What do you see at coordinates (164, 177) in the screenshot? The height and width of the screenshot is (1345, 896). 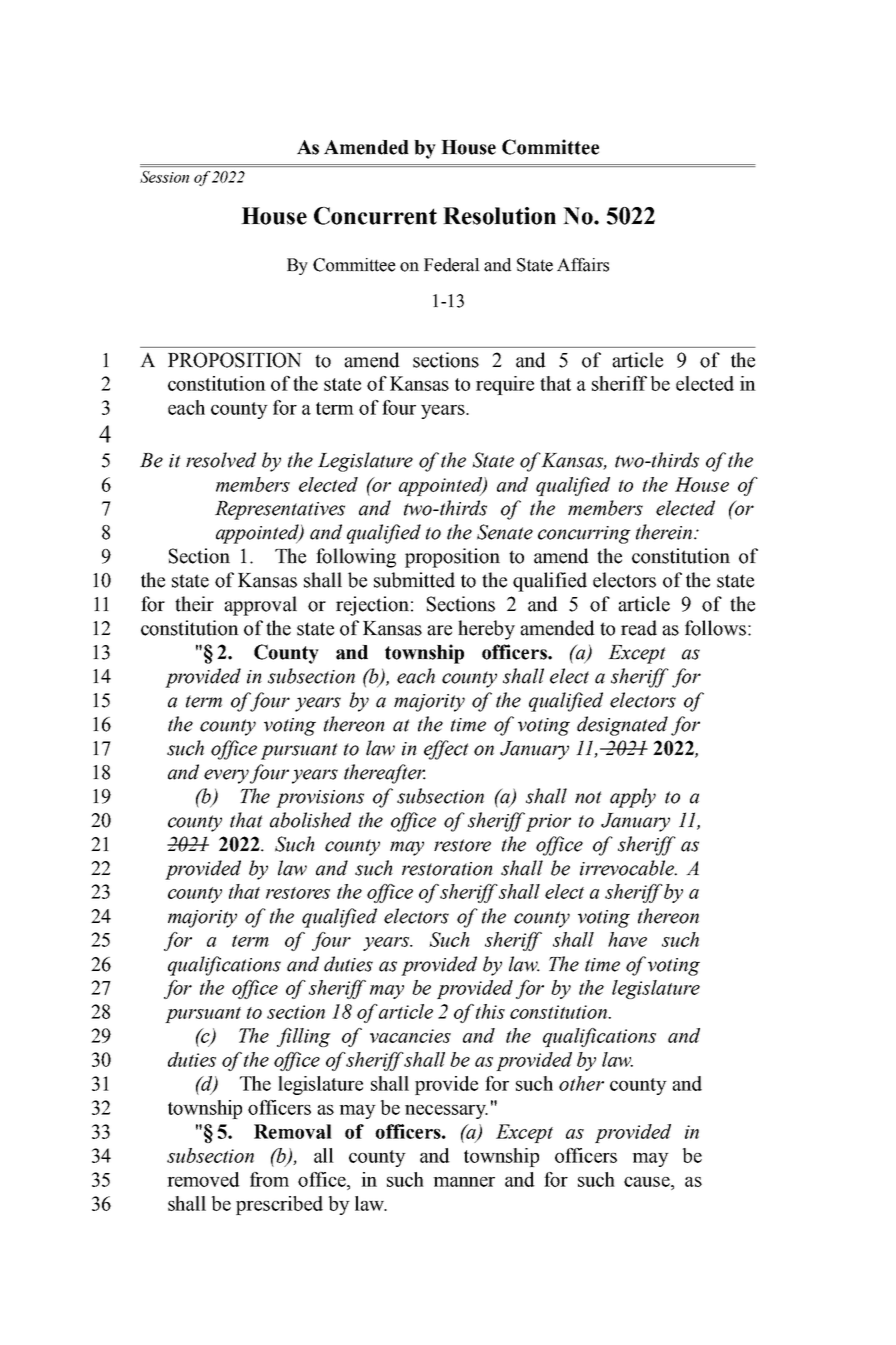 I see `Session` at bounding box center [164, 177].
